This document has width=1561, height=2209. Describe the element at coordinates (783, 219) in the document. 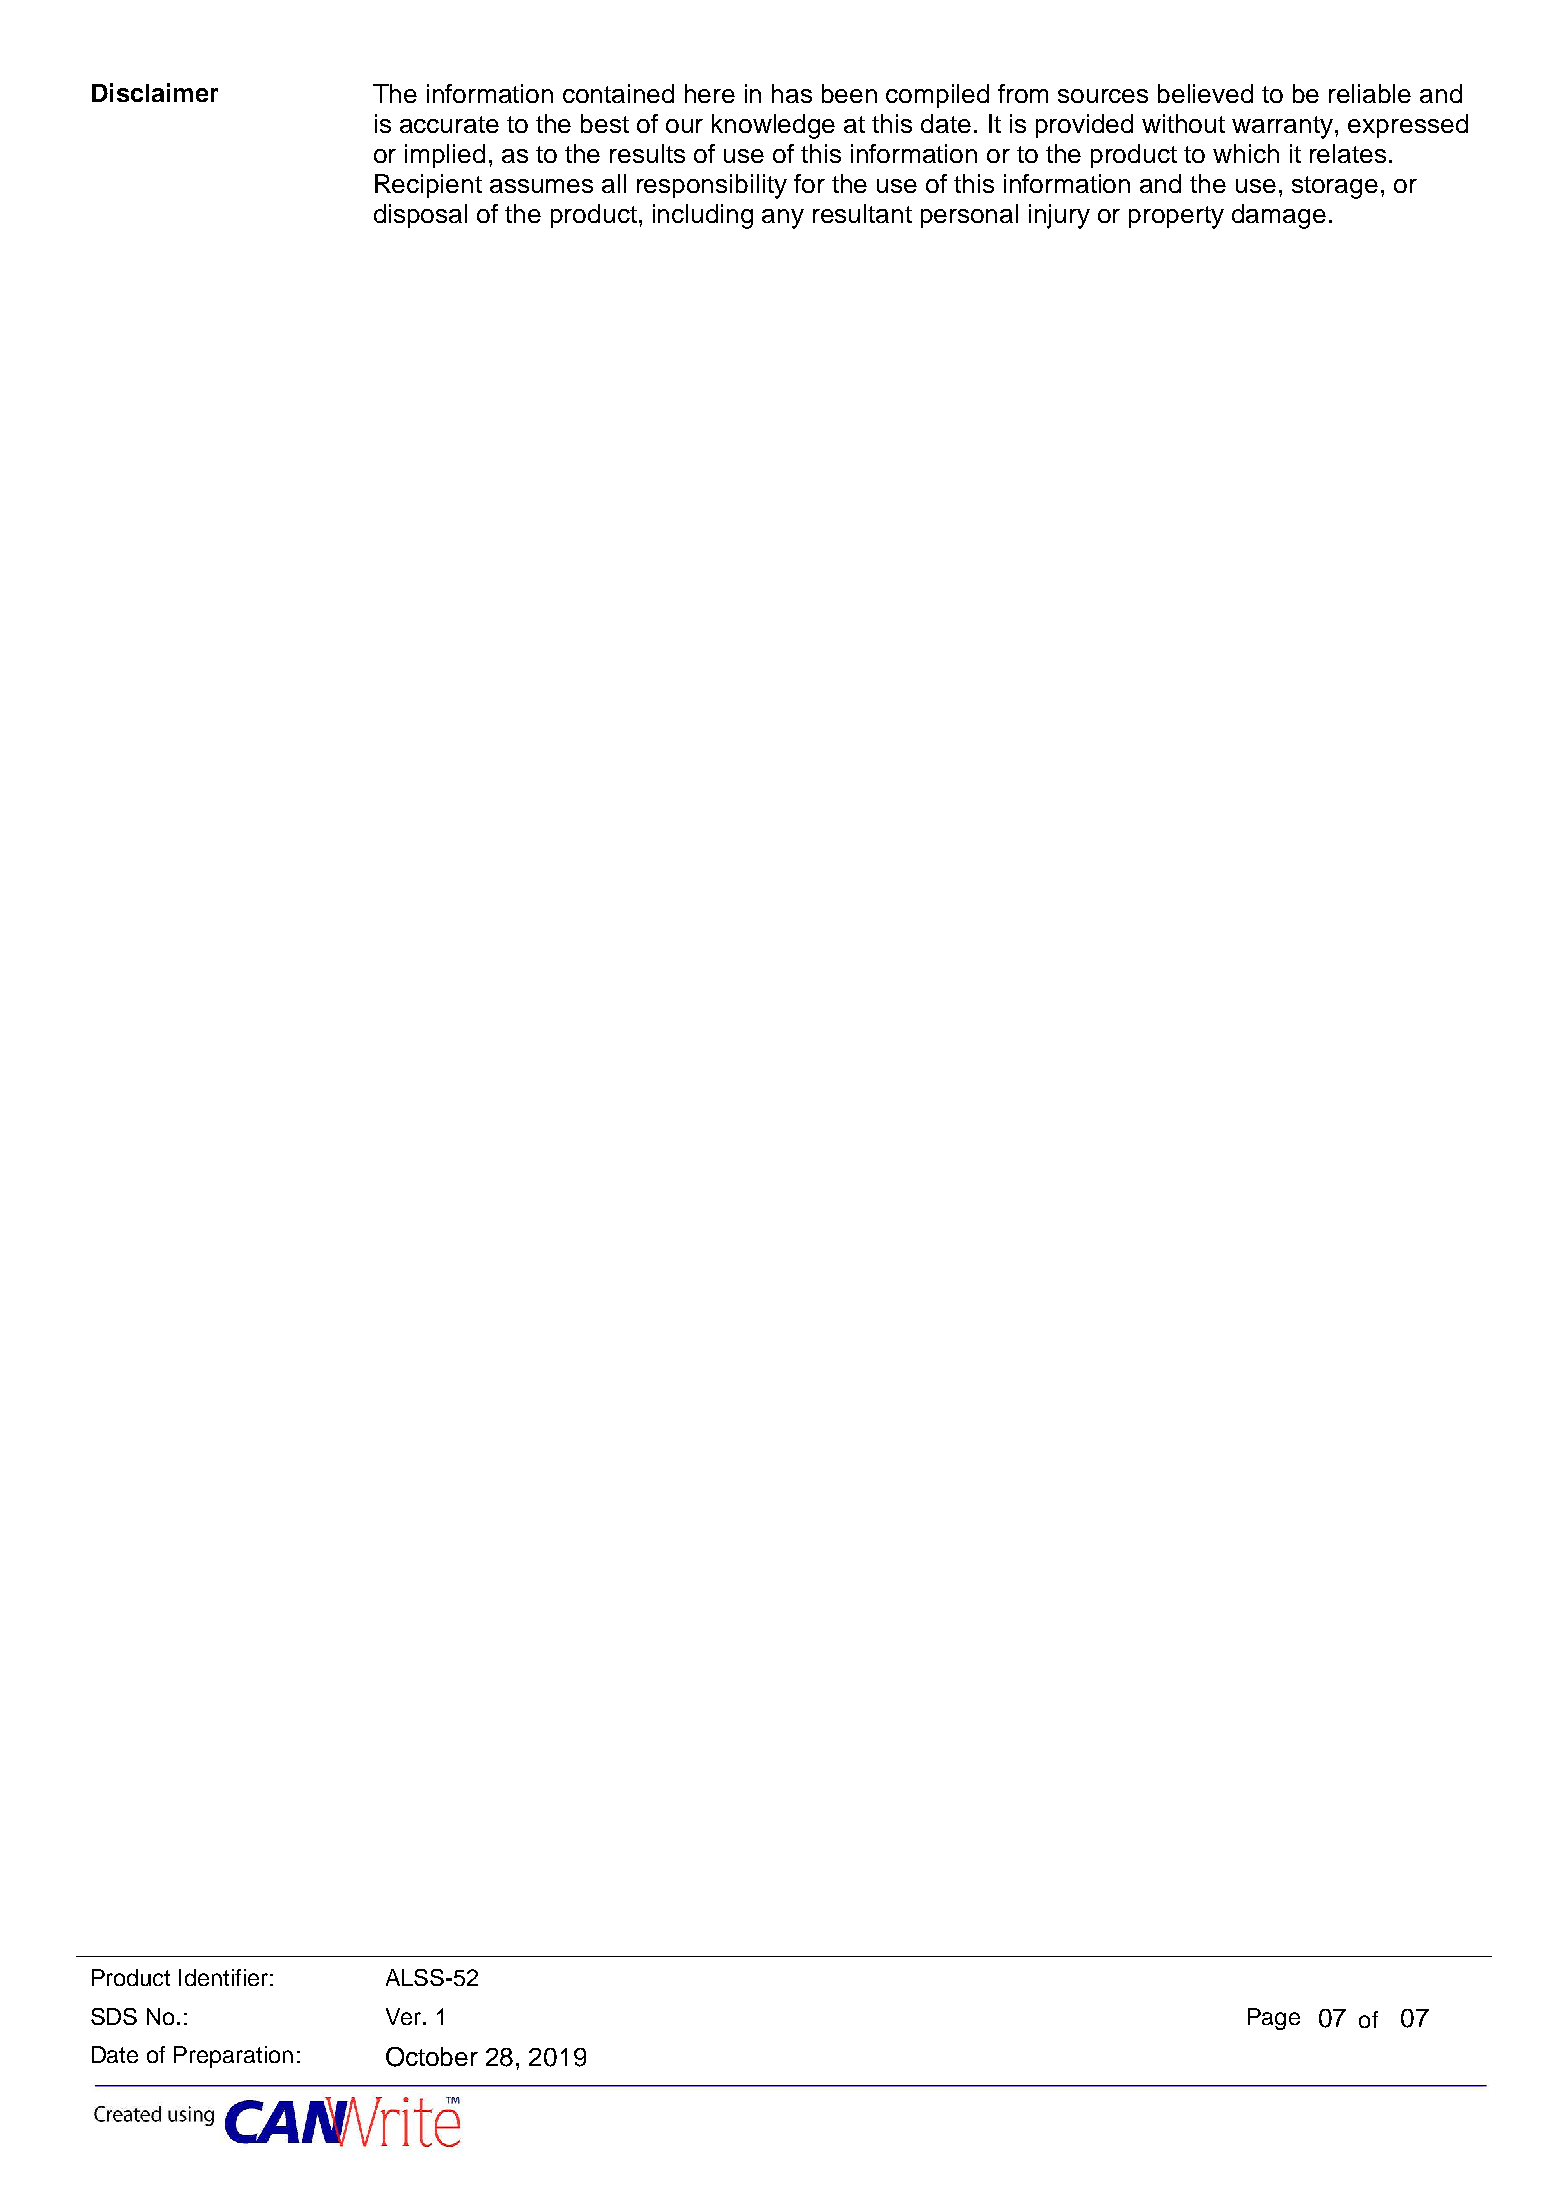

I see `any` at that location.
